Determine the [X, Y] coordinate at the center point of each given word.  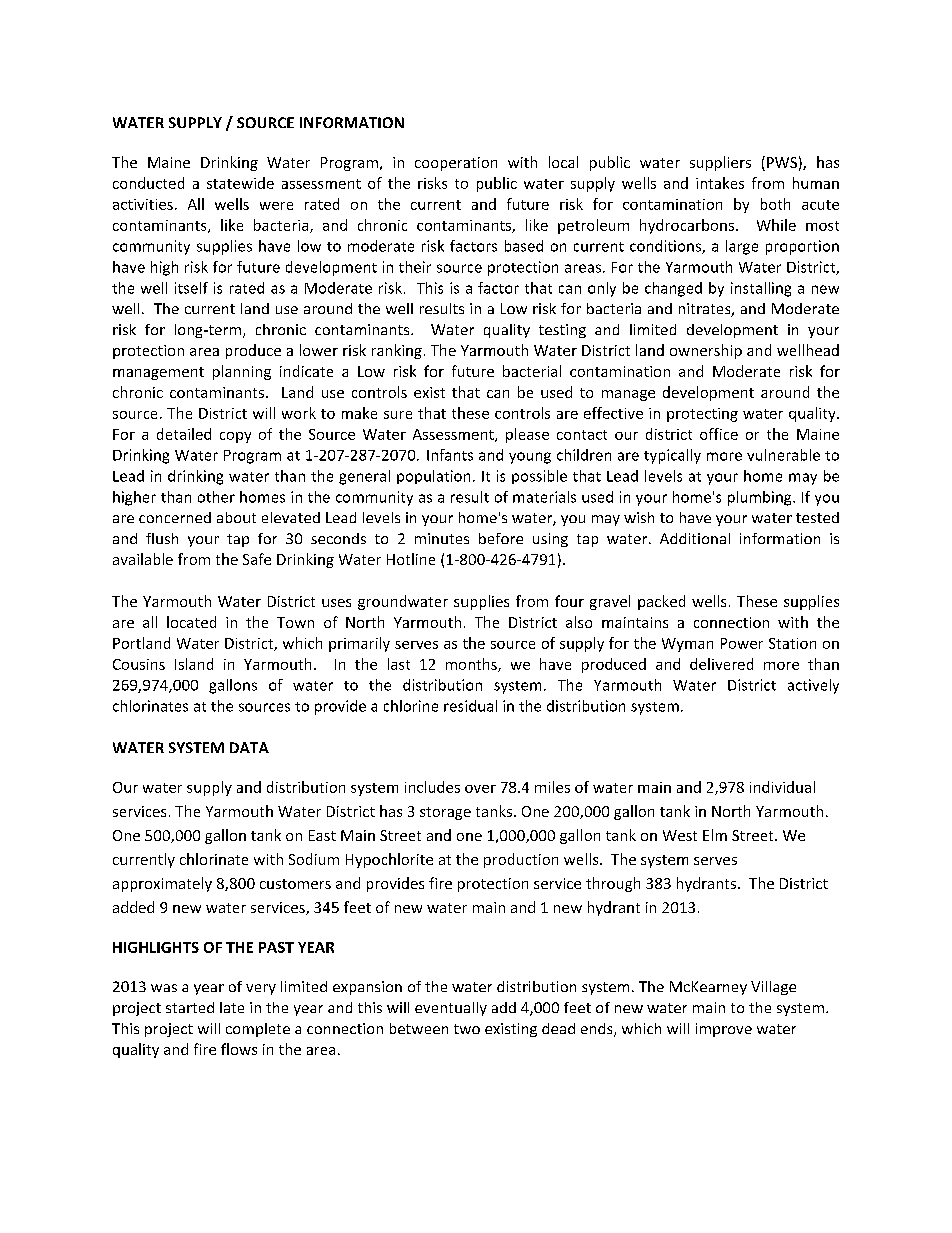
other [216, 497]
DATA [249, 747]
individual [782, 787]
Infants [450, 455]
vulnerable [783, 455]
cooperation [456, 164]
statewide [240, 183]
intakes [720, 183]
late [232, 1007]
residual [470, 706]
